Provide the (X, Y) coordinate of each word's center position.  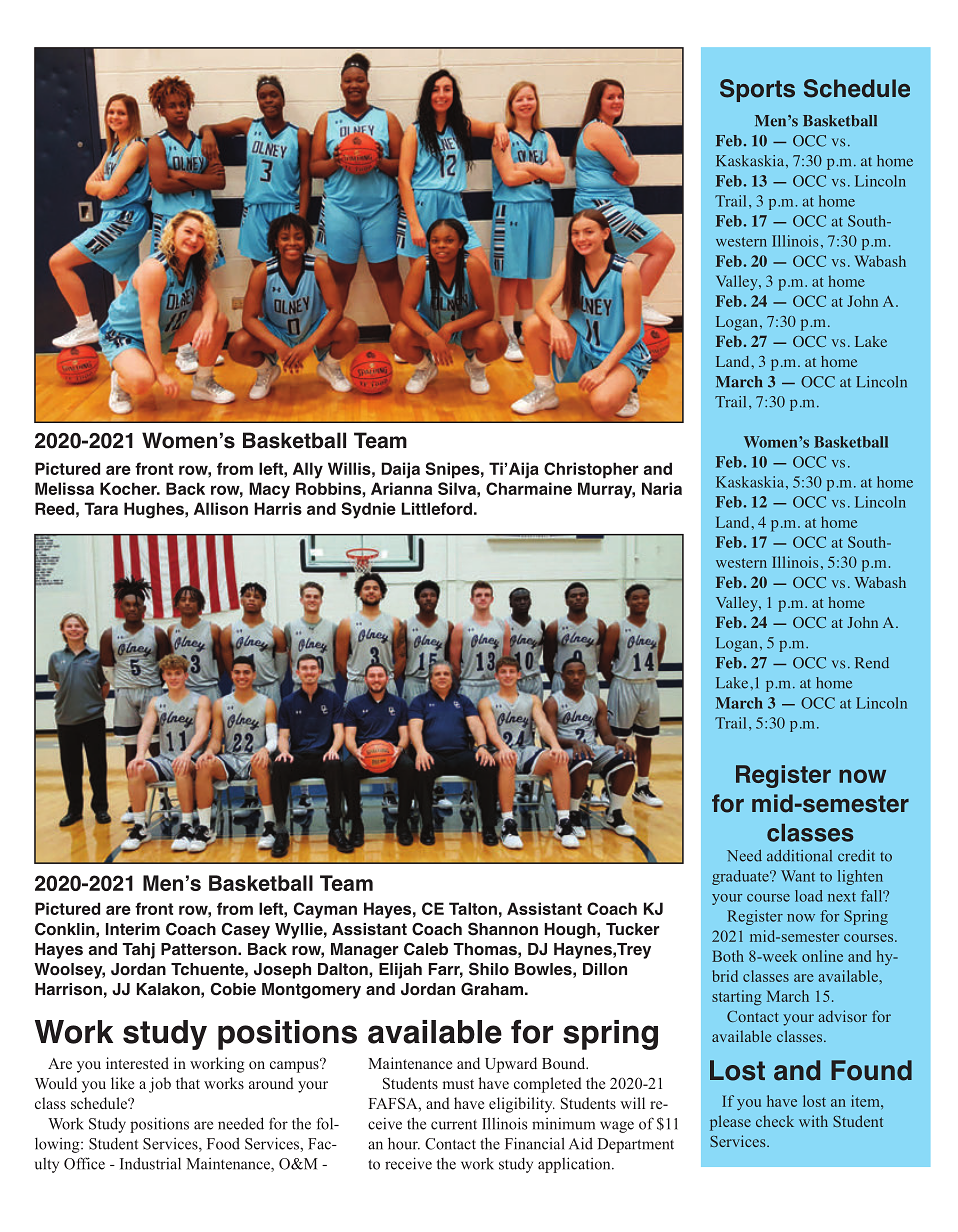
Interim (133, 929)
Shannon (503, 929)
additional (799, 856)
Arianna (401, 488)
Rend (872, 663)
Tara (101, 508)
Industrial (150, 1163)
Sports (757, 90)
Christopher (591, 470)
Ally (308, 470)
